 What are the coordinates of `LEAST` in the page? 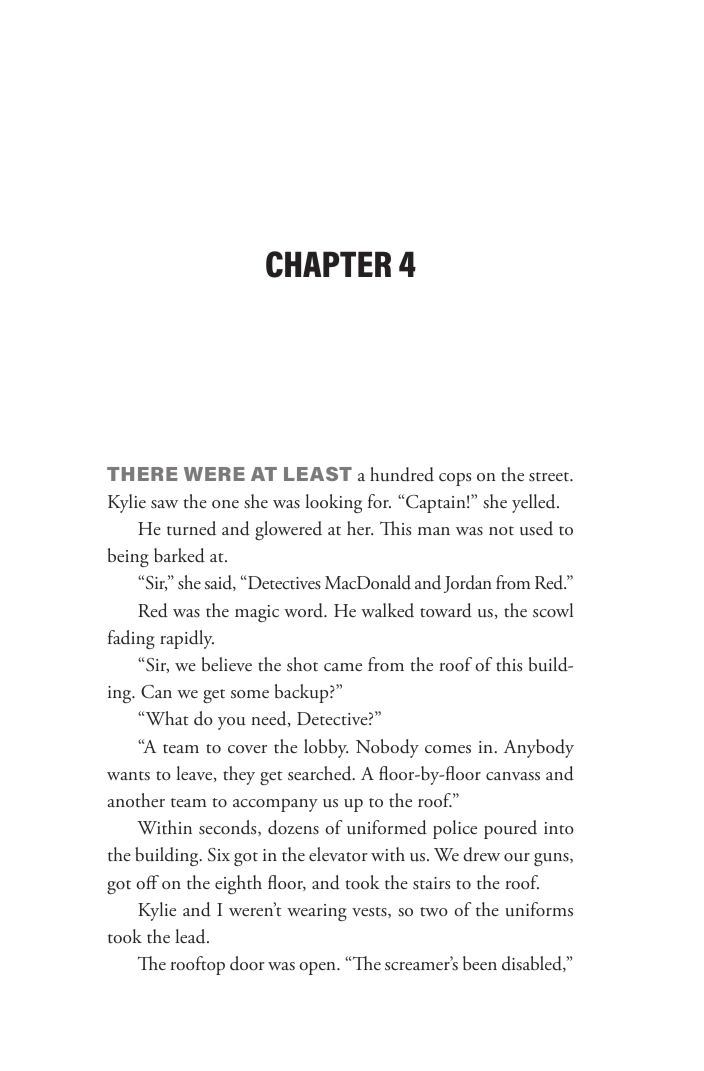 It's located at (318, 474).
